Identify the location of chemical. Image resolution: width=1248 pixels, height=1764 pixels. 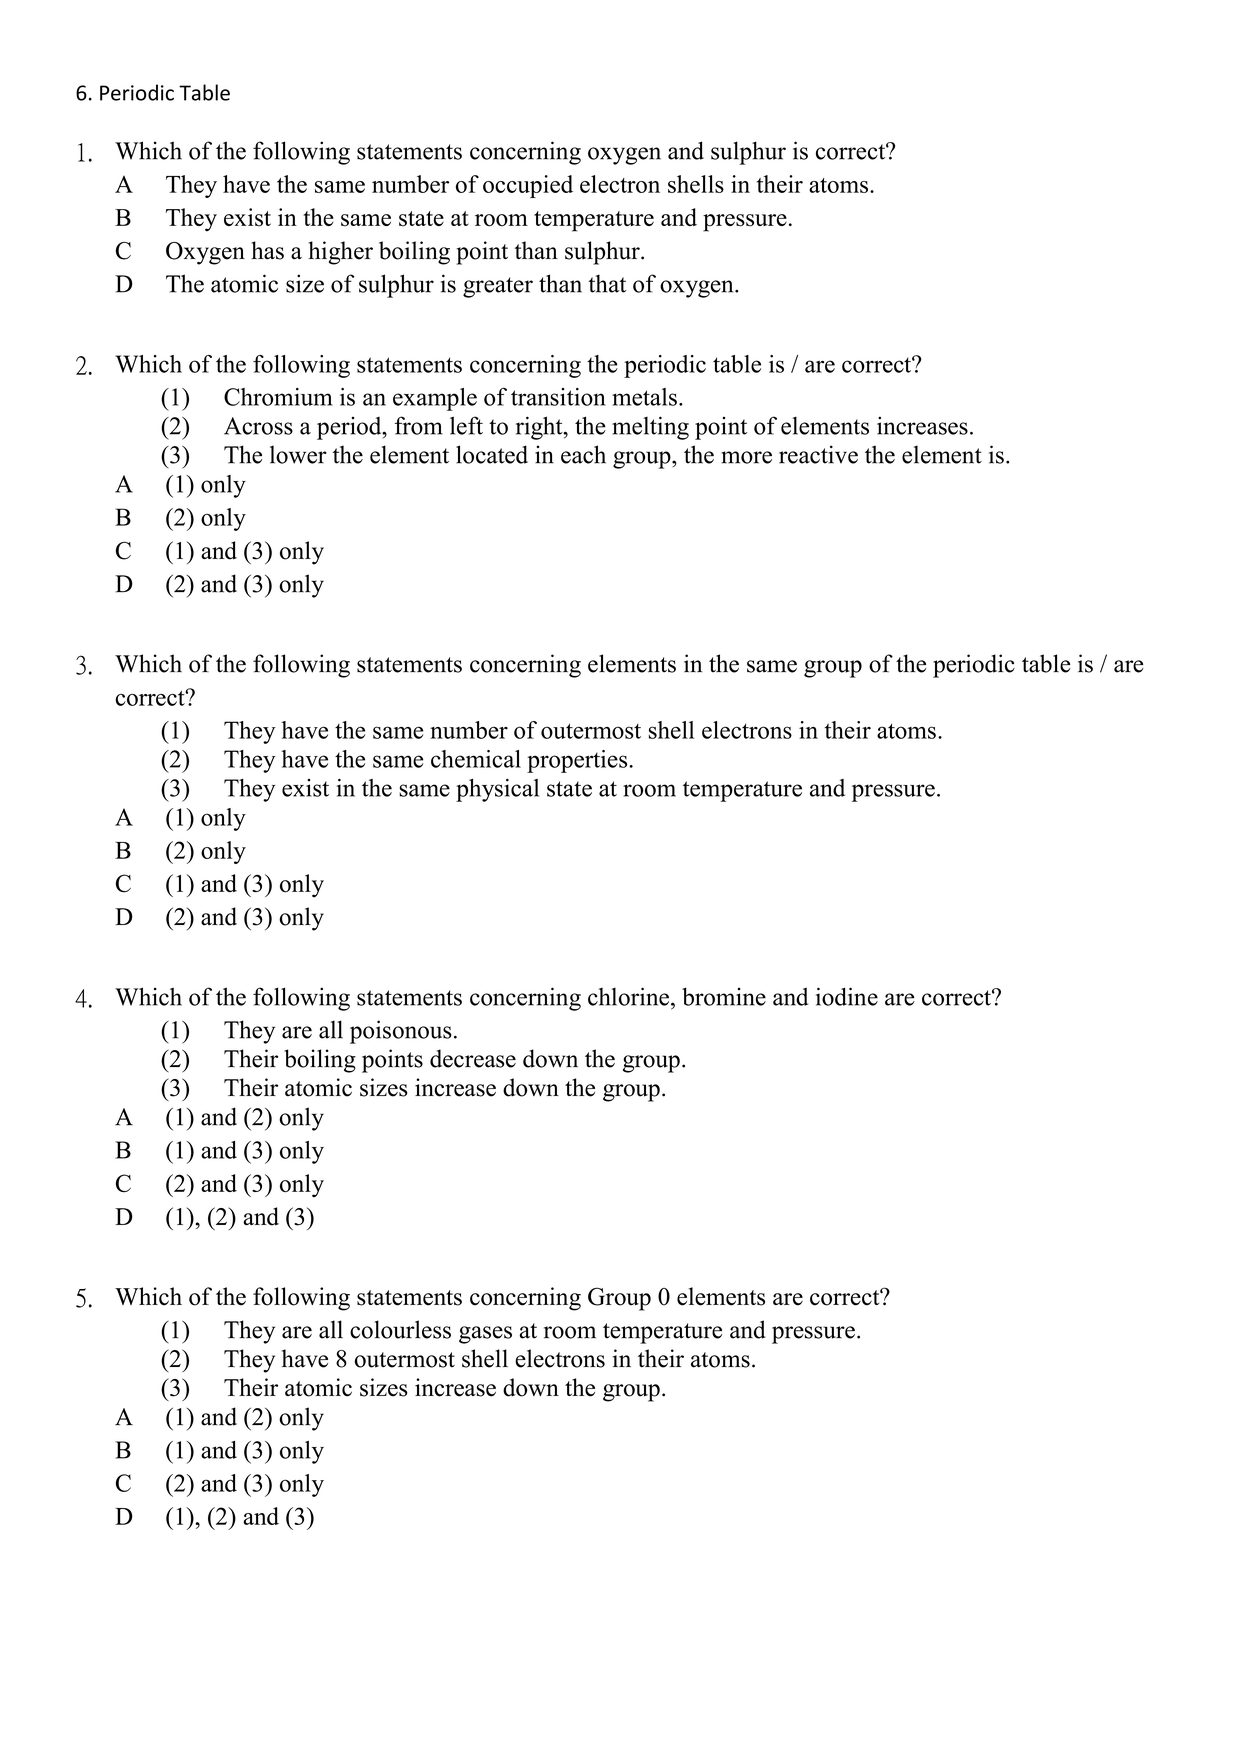
(476, 759).
